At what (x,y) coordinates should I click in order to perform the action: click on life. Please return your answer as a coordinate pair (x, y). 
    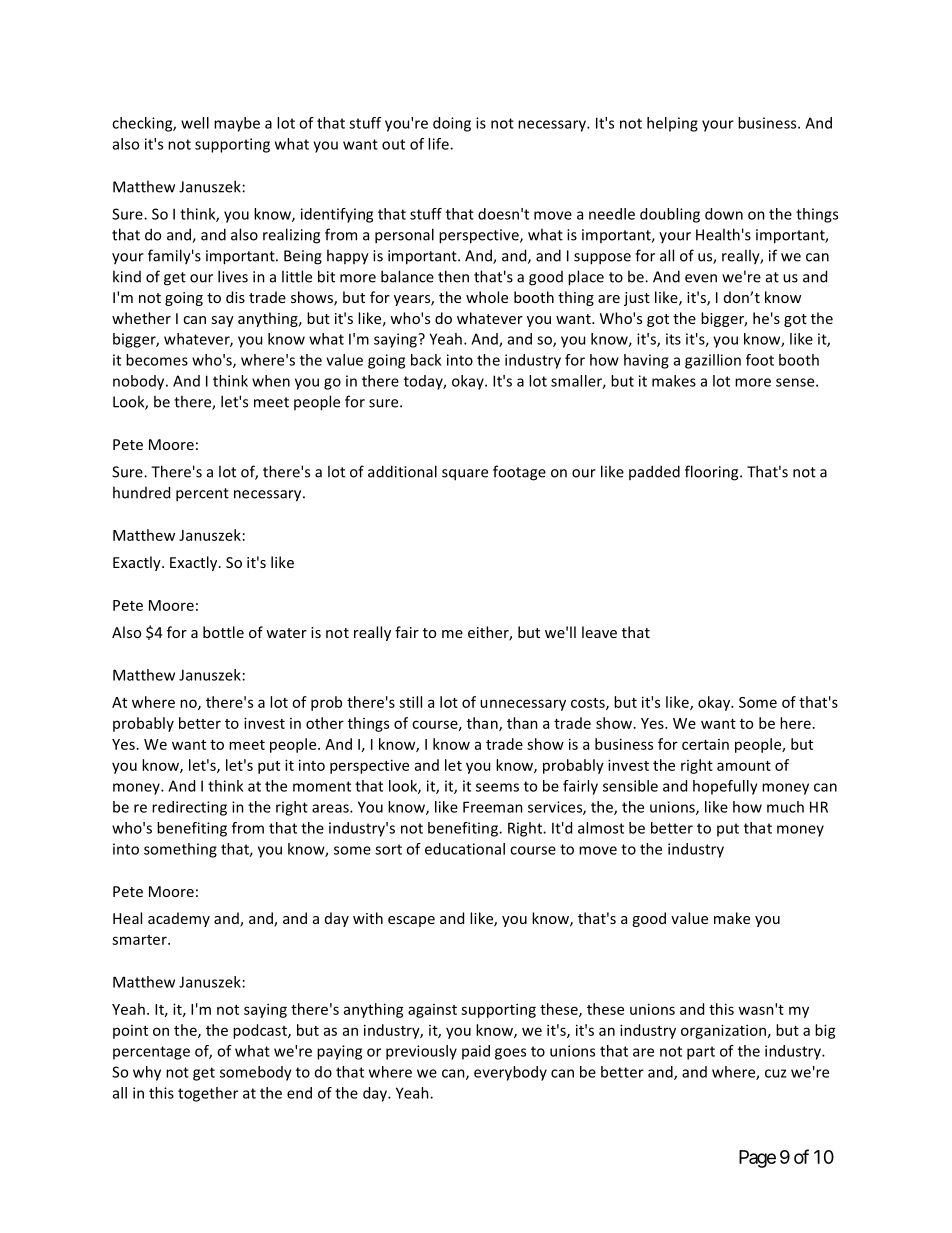
    Looking at the image, I should click on (439, 144).
